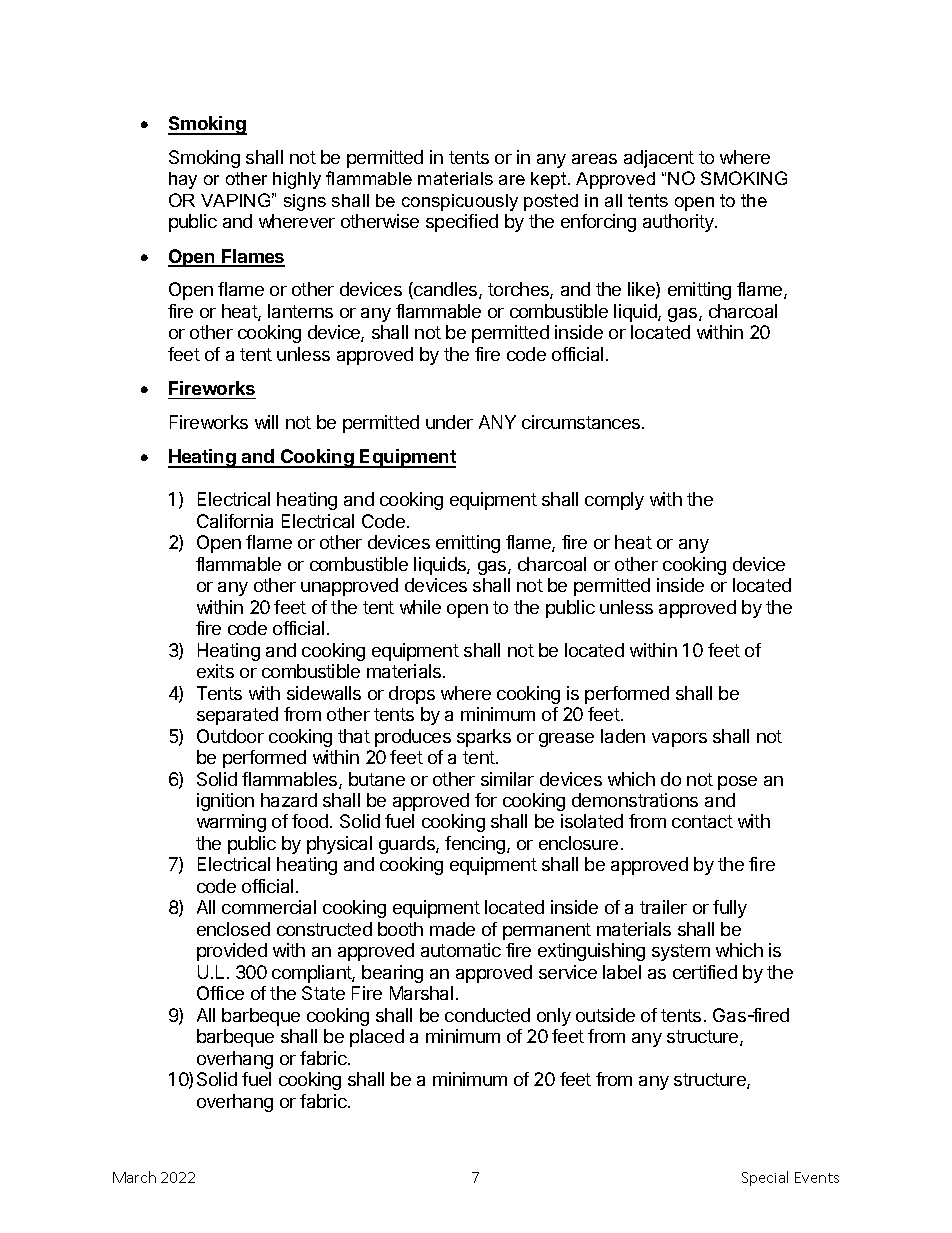 This document has height=1233, width=952. I want to click on March, so click(134, 1177).
